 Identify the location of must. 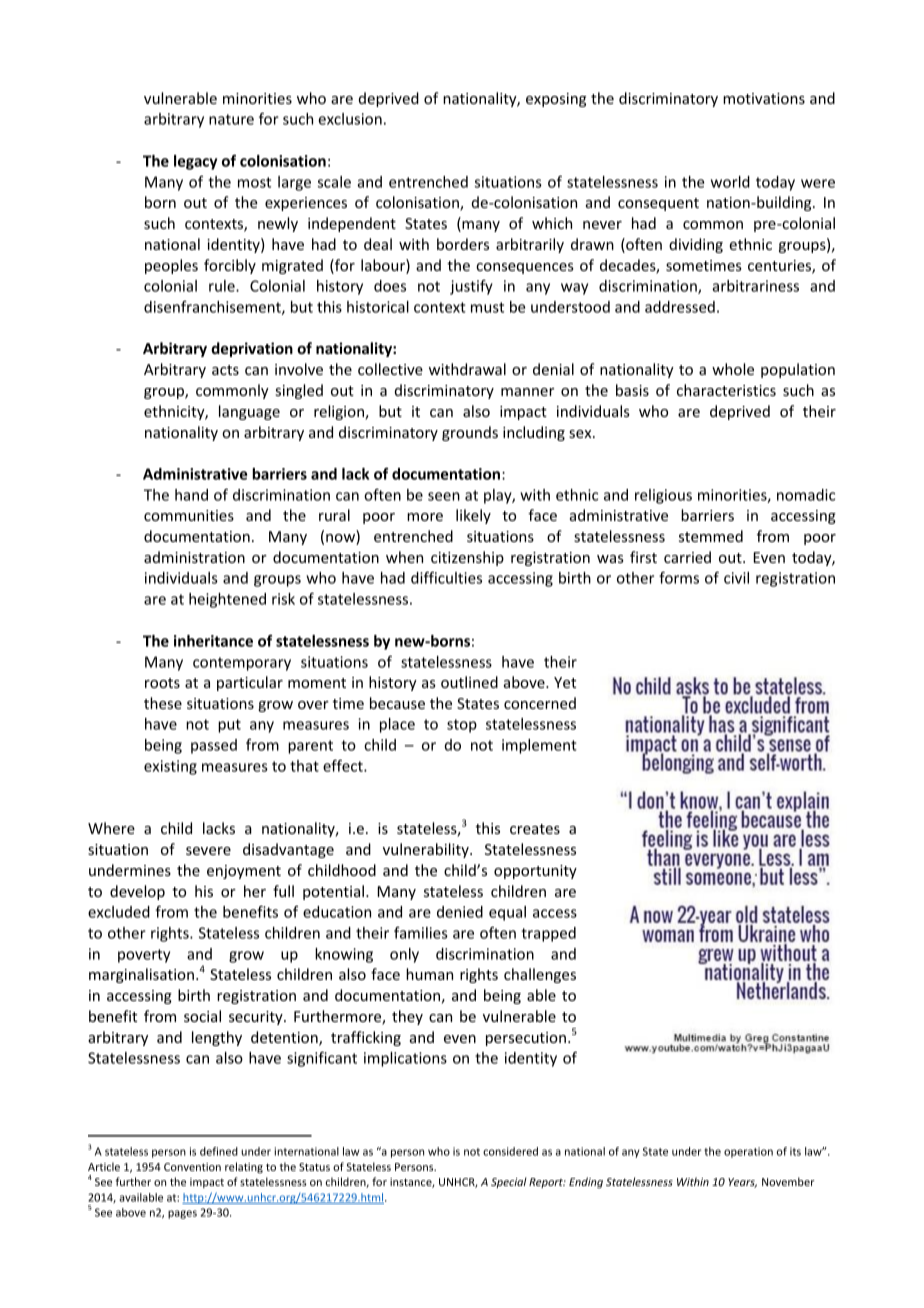
(487, 307).
